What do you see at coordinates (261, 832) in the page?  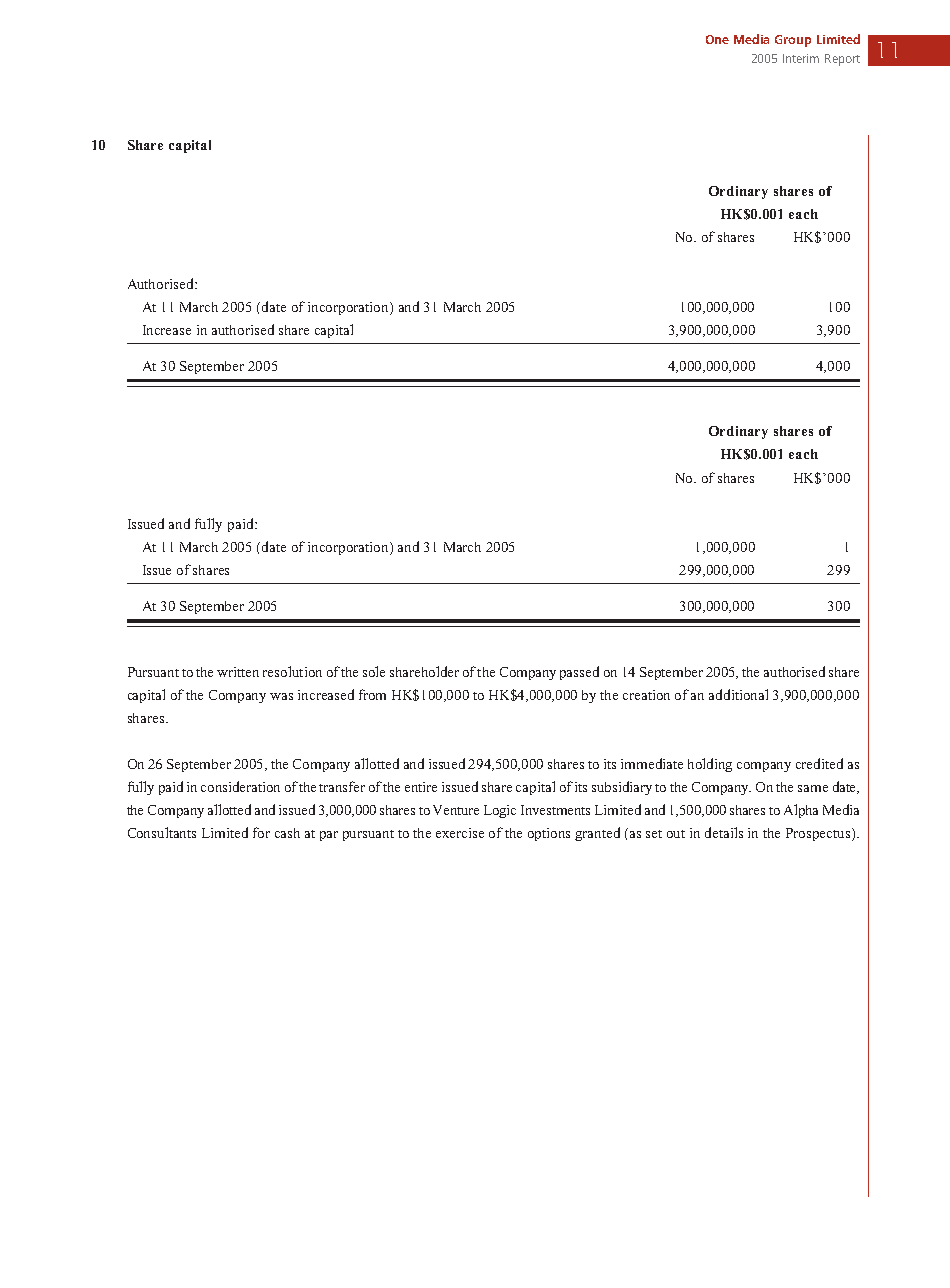 I see `for` at bounding box center [261, 832].
